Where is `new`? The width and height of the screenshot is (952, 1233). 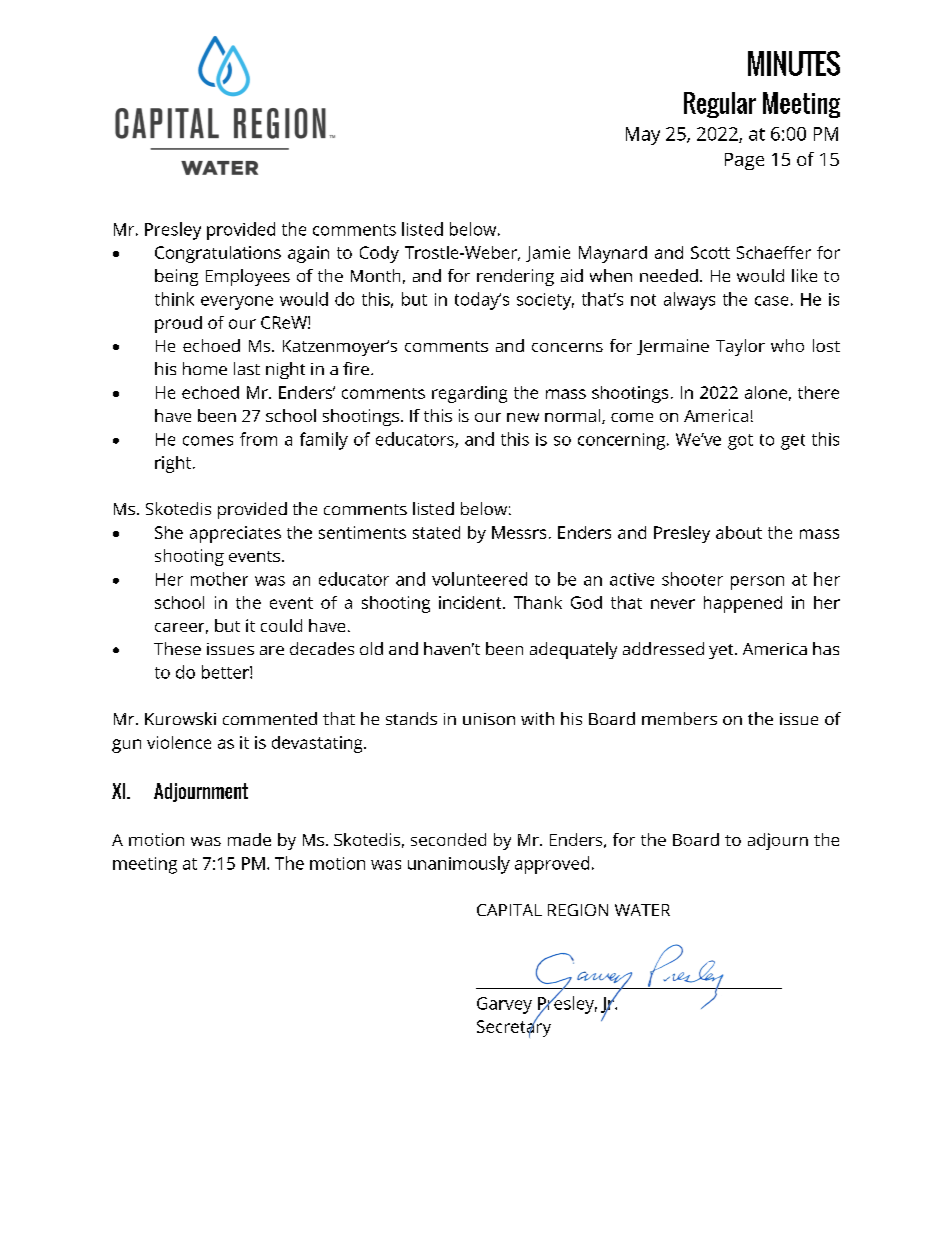 new is located at coordinates (523, 417).
